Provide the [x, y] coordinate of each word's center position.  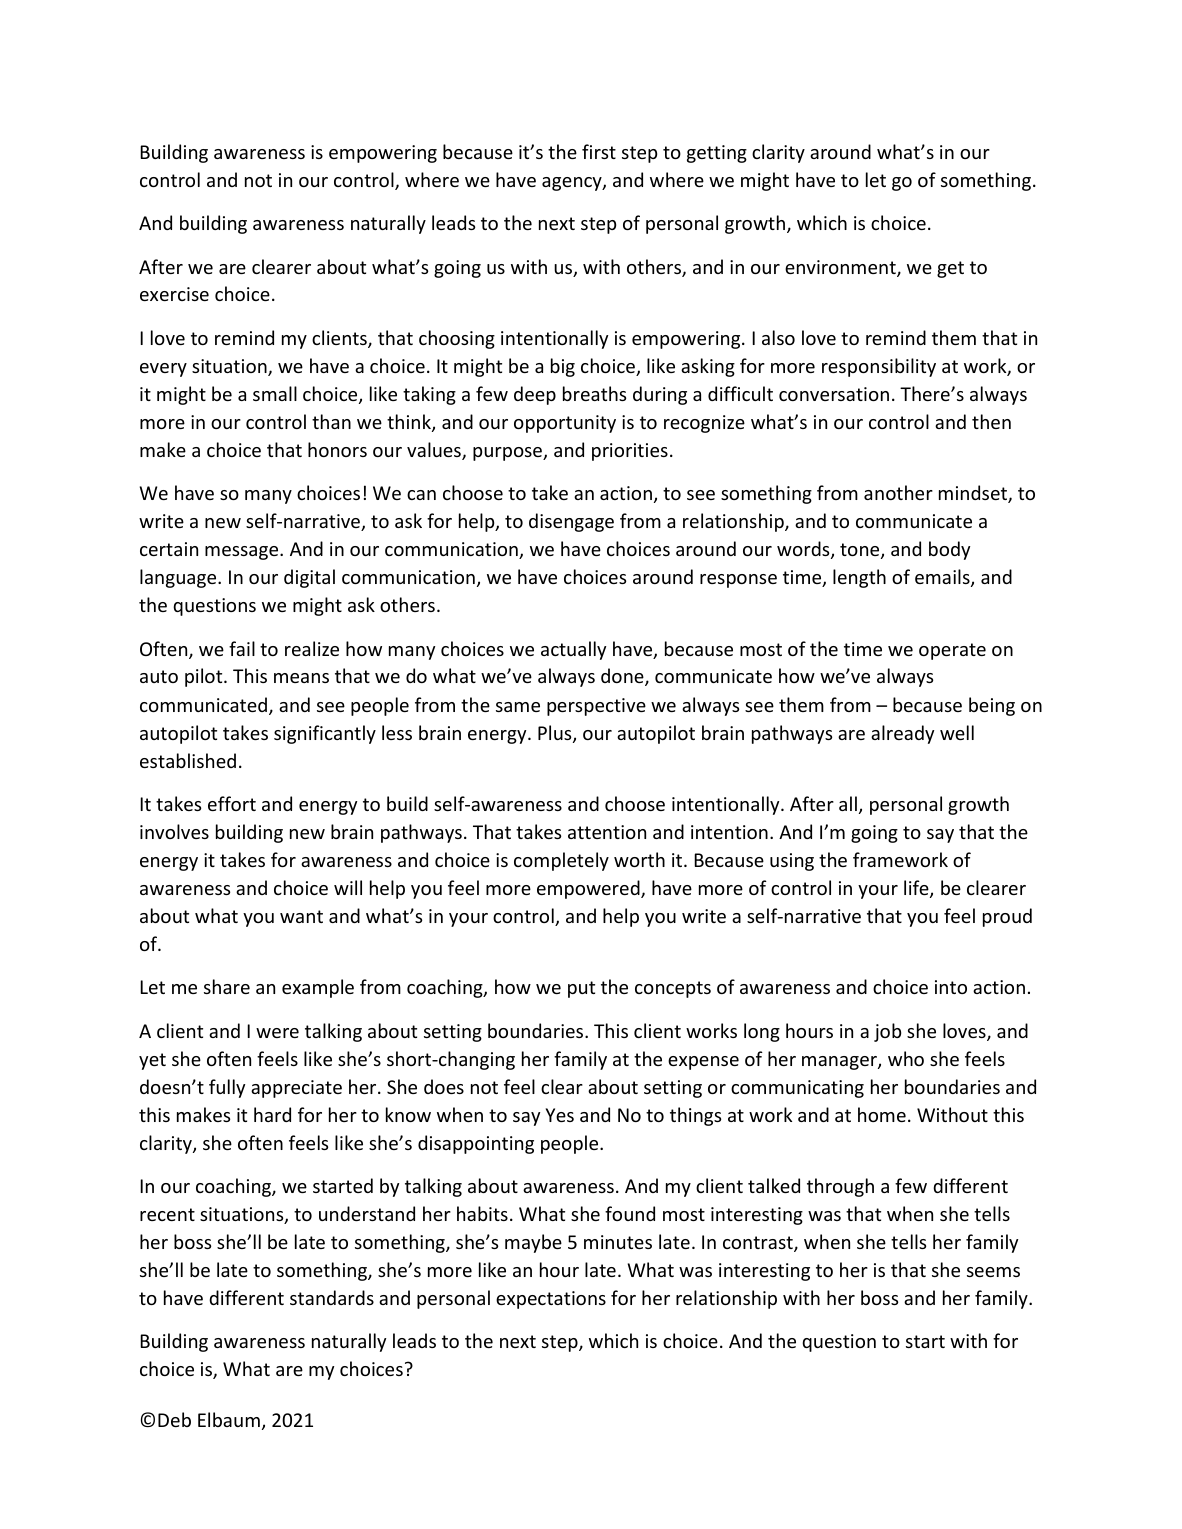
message [243, 553]
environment [841, 268]
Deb [174, 1419]
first [599, 151]
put [581, 989]
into [951, 987]
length [859, 578]
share [227, 986]
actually [573, 650]
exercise [174, 294]
